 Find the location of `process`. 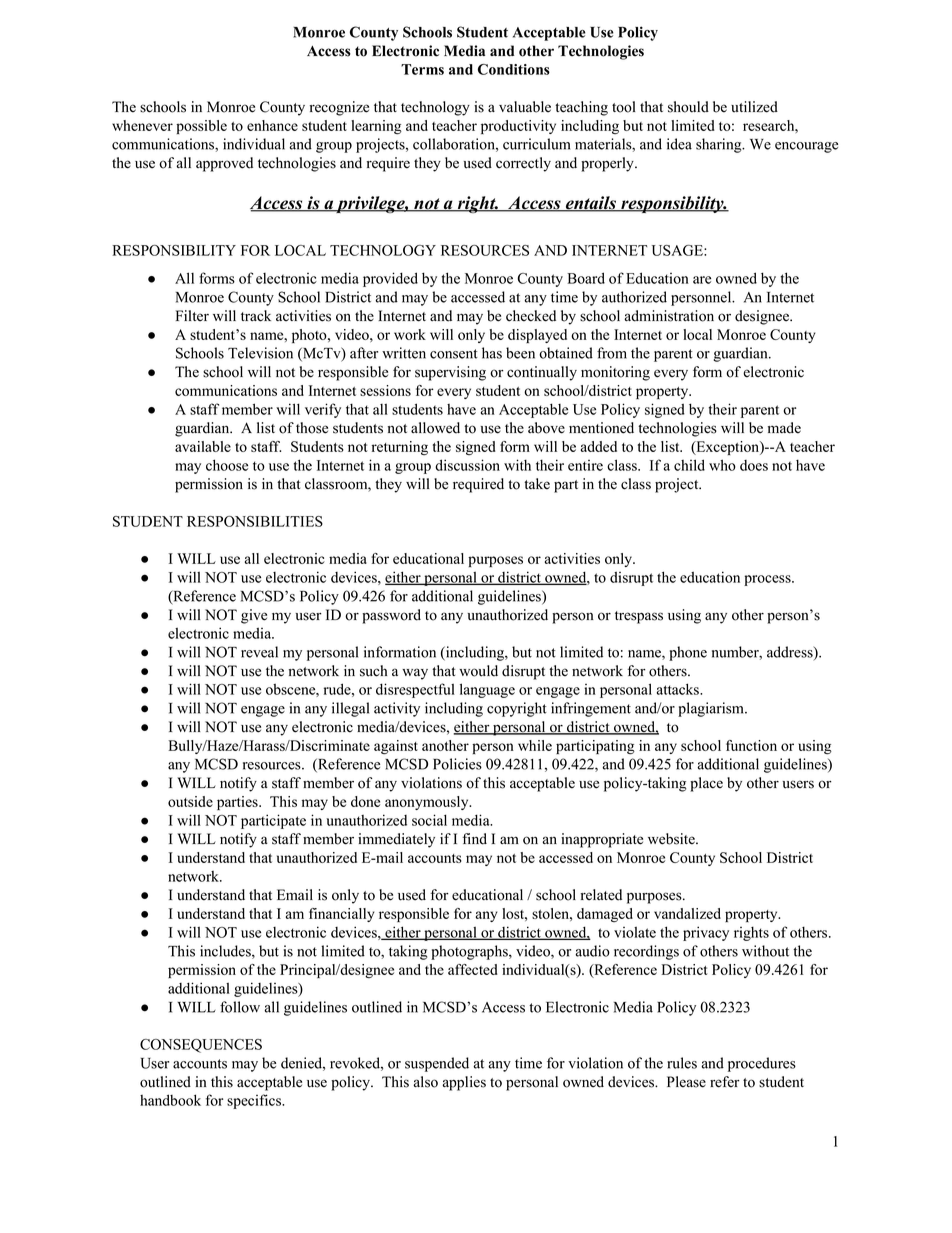

process is located at coordinates (768, 580).
